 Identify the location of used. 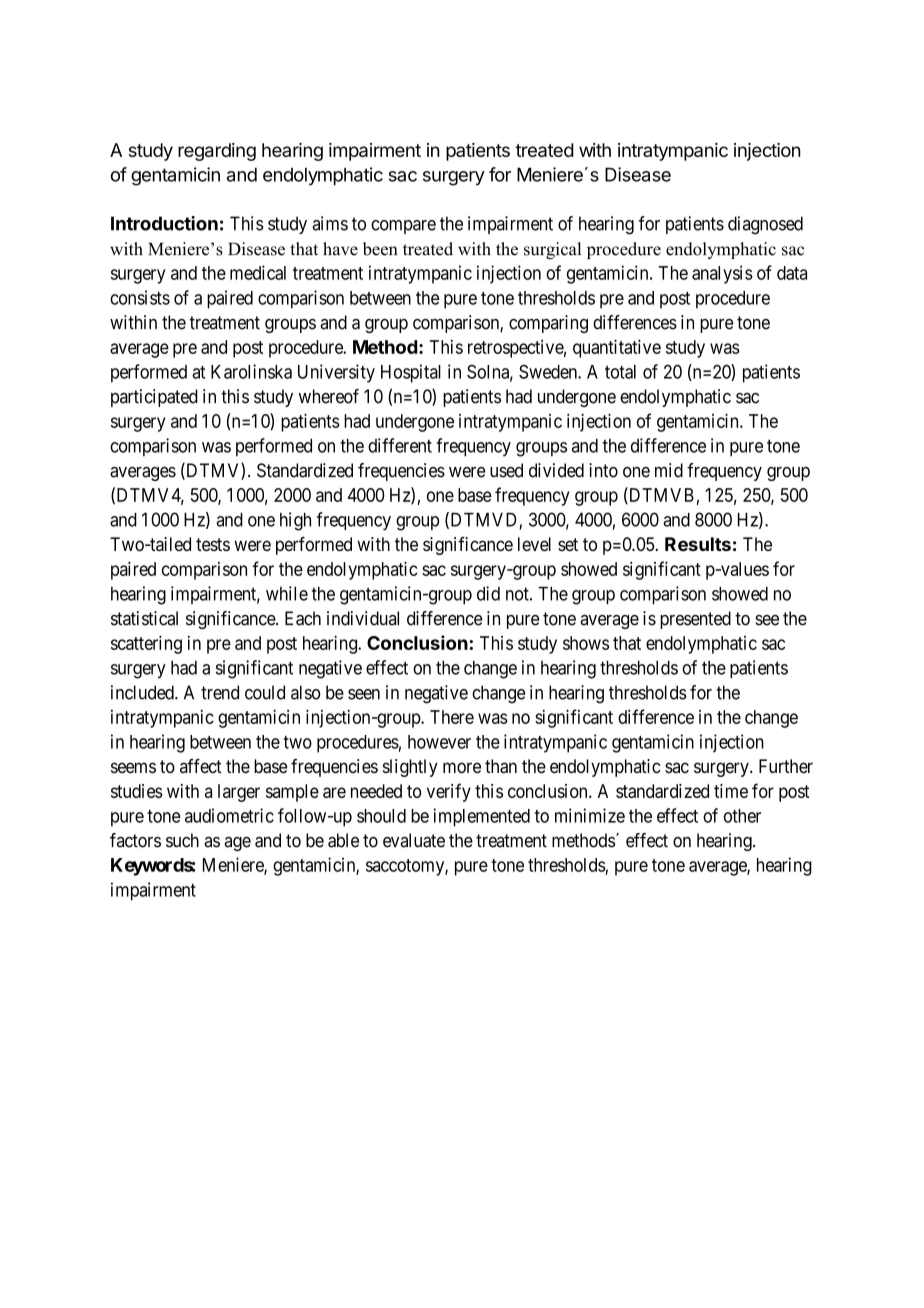
(506, 470).
